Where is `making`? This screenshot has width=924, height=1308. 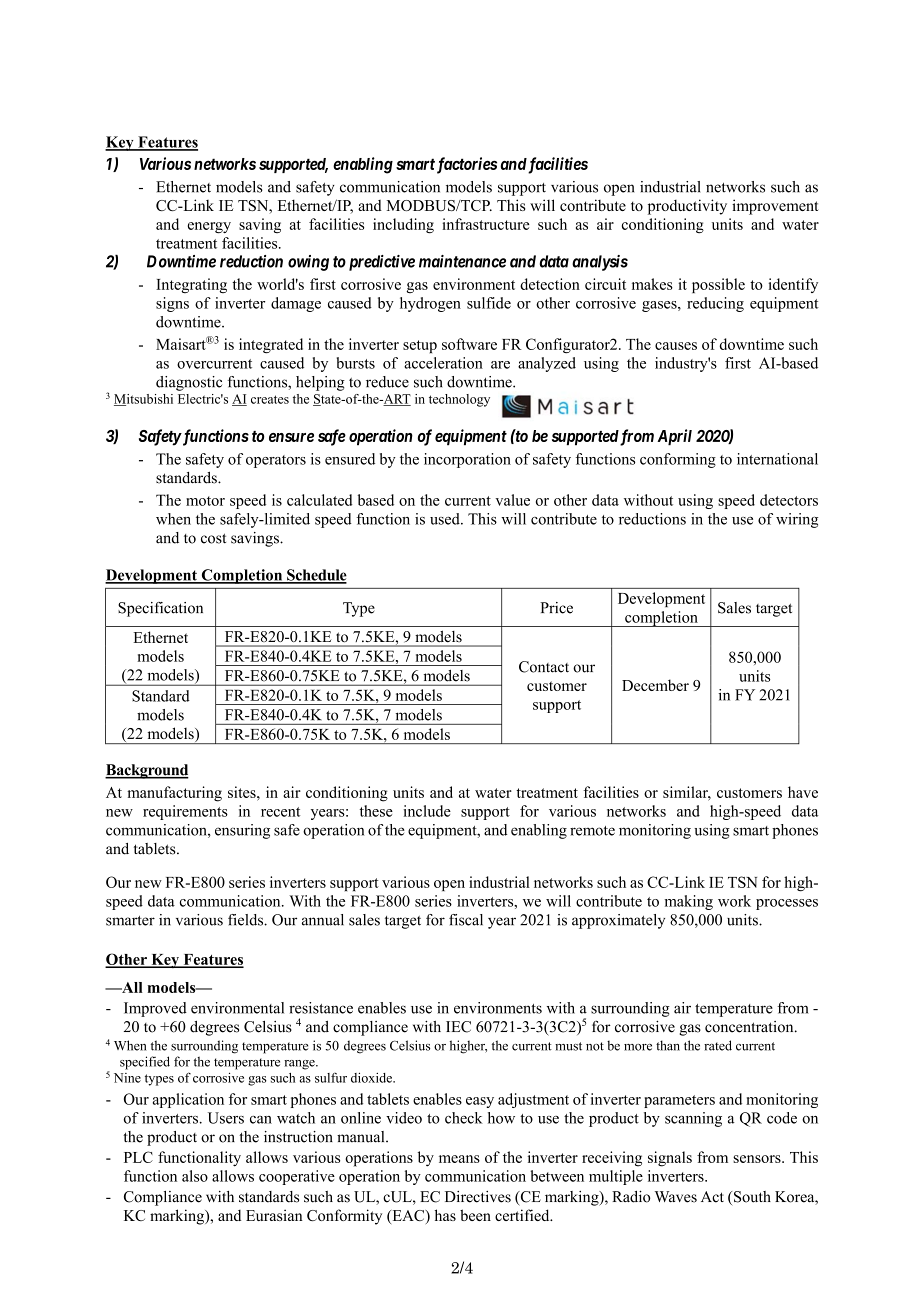 making is located at coordinates (689, 902).
